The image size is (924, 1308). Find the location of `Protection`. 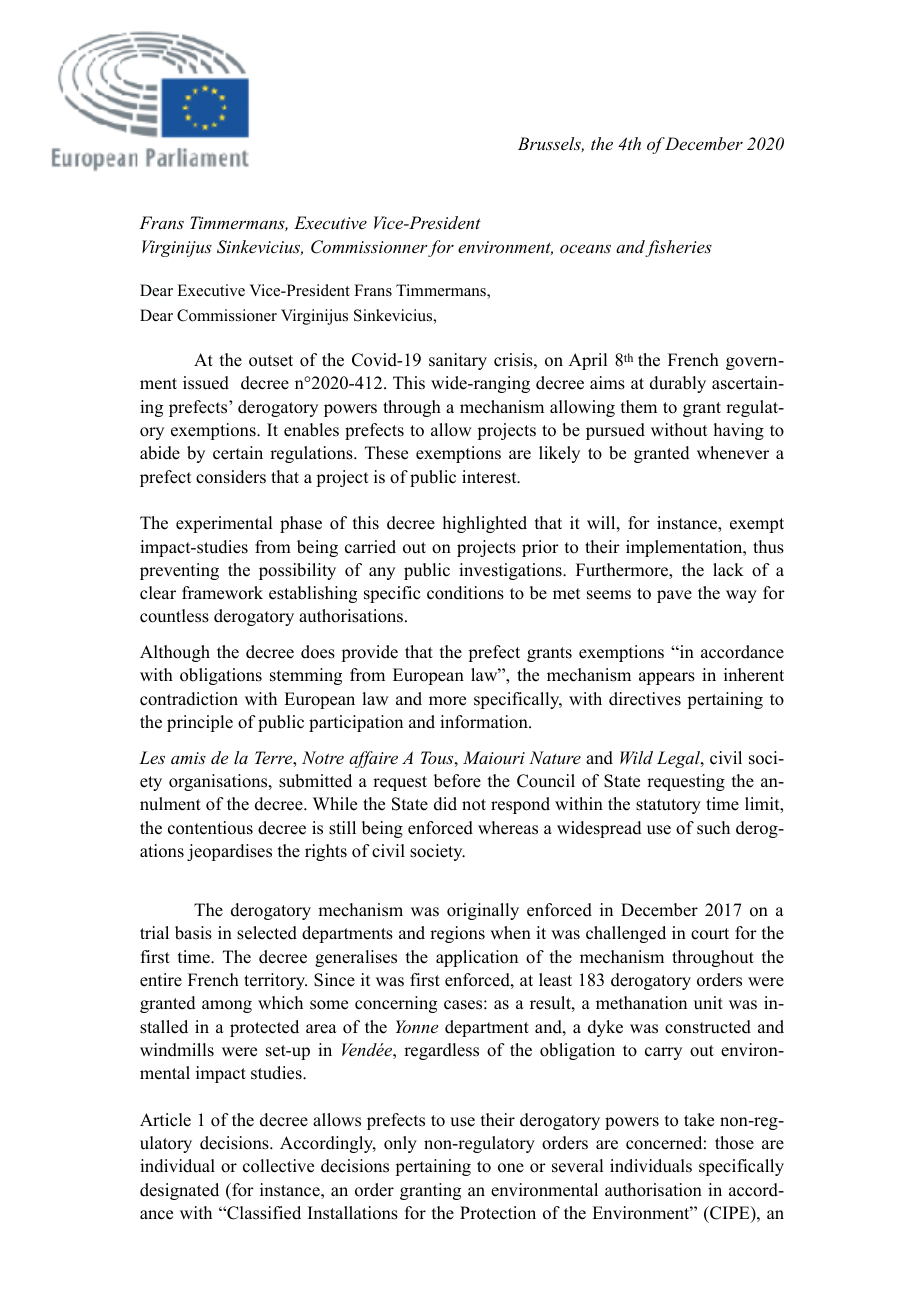

Protection is located at coordinates (498, 1213).
